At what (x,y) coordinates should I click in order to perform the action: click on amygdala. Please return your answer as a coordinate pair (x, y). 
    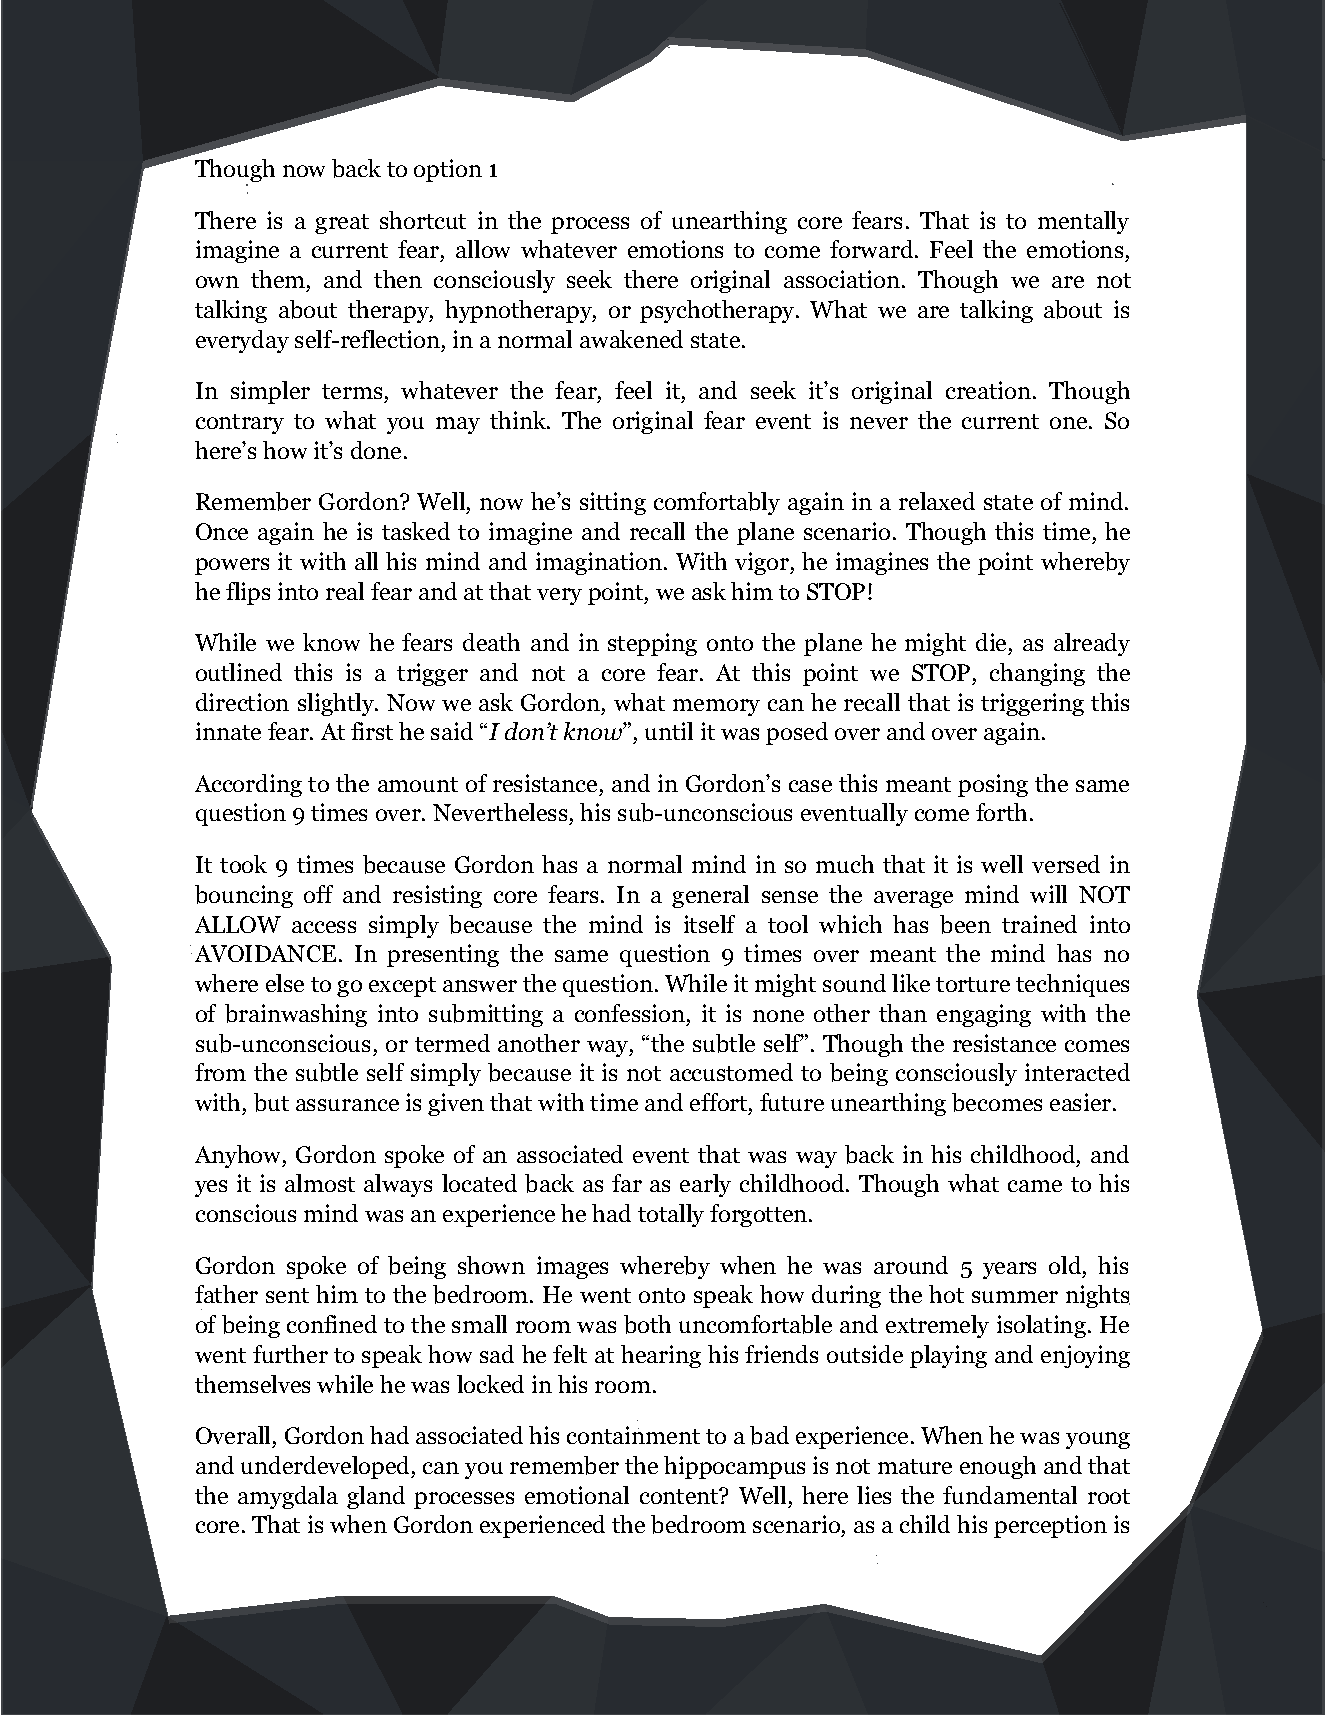
    Looking at the image, I should click on (288, 1497).
